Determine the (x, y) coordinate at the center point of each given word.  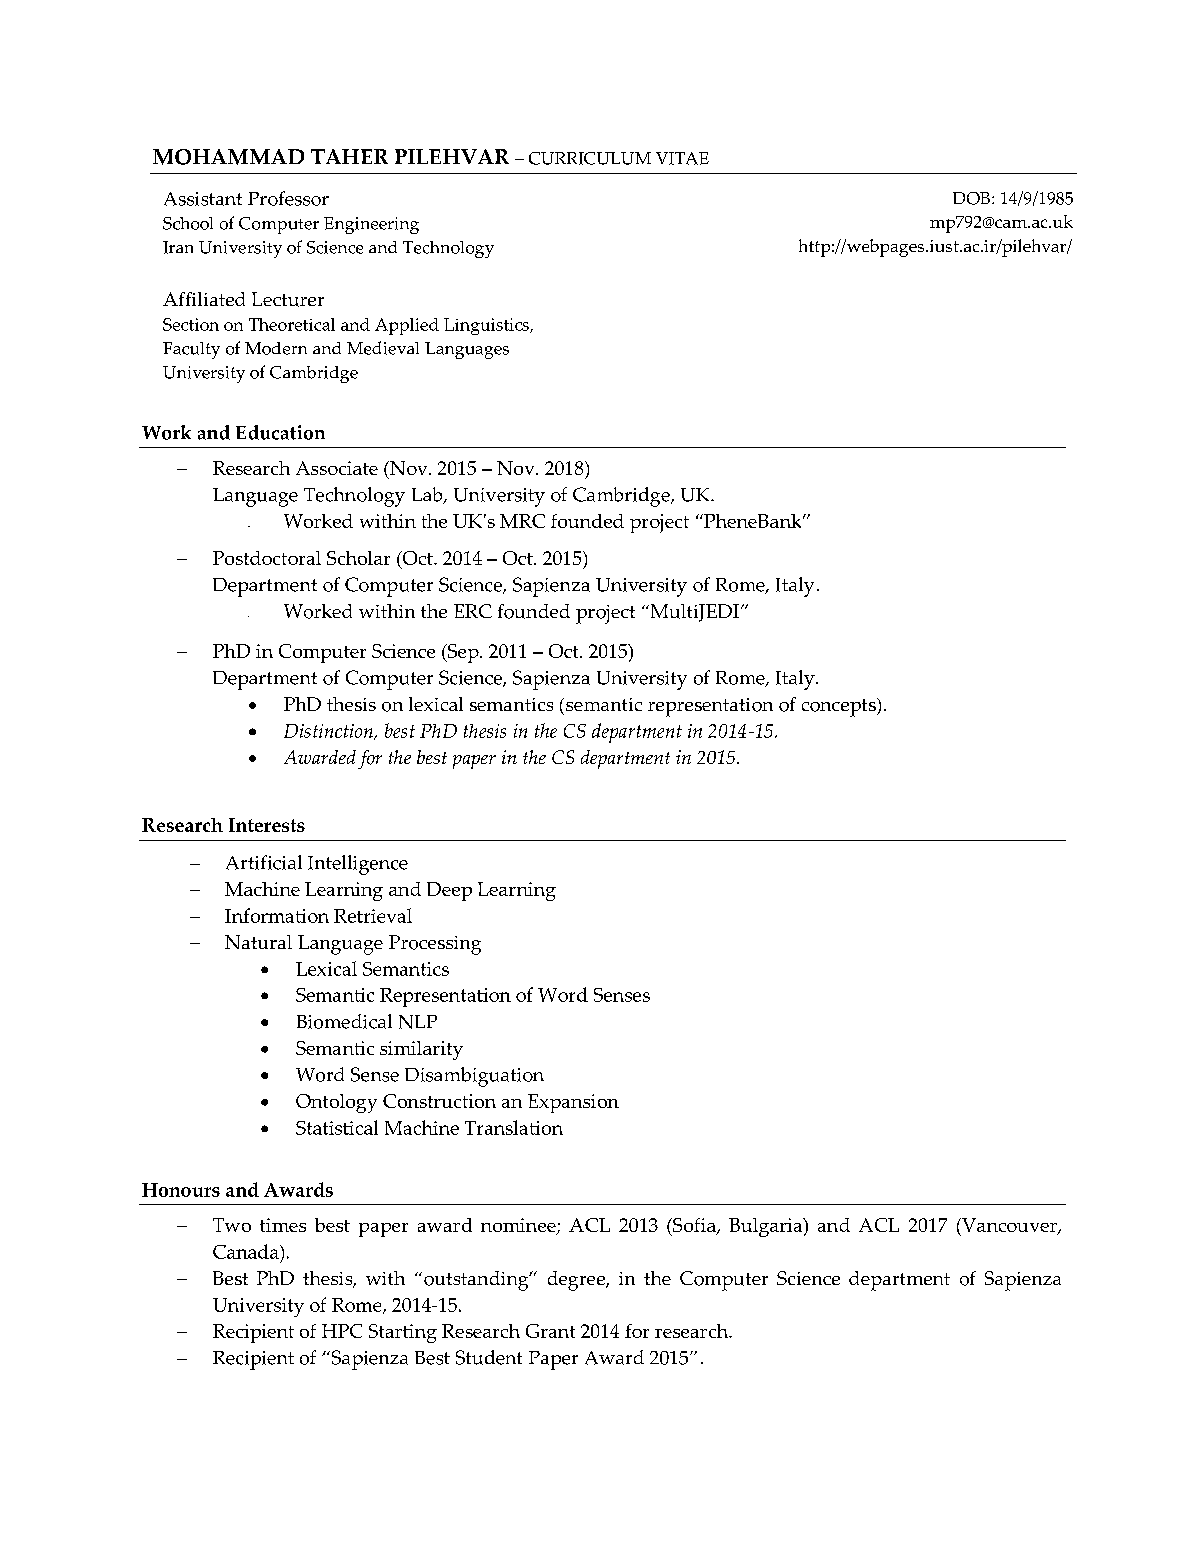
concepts (840, 707)
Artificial (264, 862)
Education (280, 432)
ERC (473, 611)
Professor (288, 198)
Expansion (573, 1103)
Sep (463, 653)
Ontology (336, 1103)
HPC (342, 1331)
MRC (522, 521)
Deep (449, 891)
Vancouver (1009, 1226)
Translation (514, 1127)
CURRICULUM (590, 158)
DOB (973, 198)
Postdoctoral (267, 558)
